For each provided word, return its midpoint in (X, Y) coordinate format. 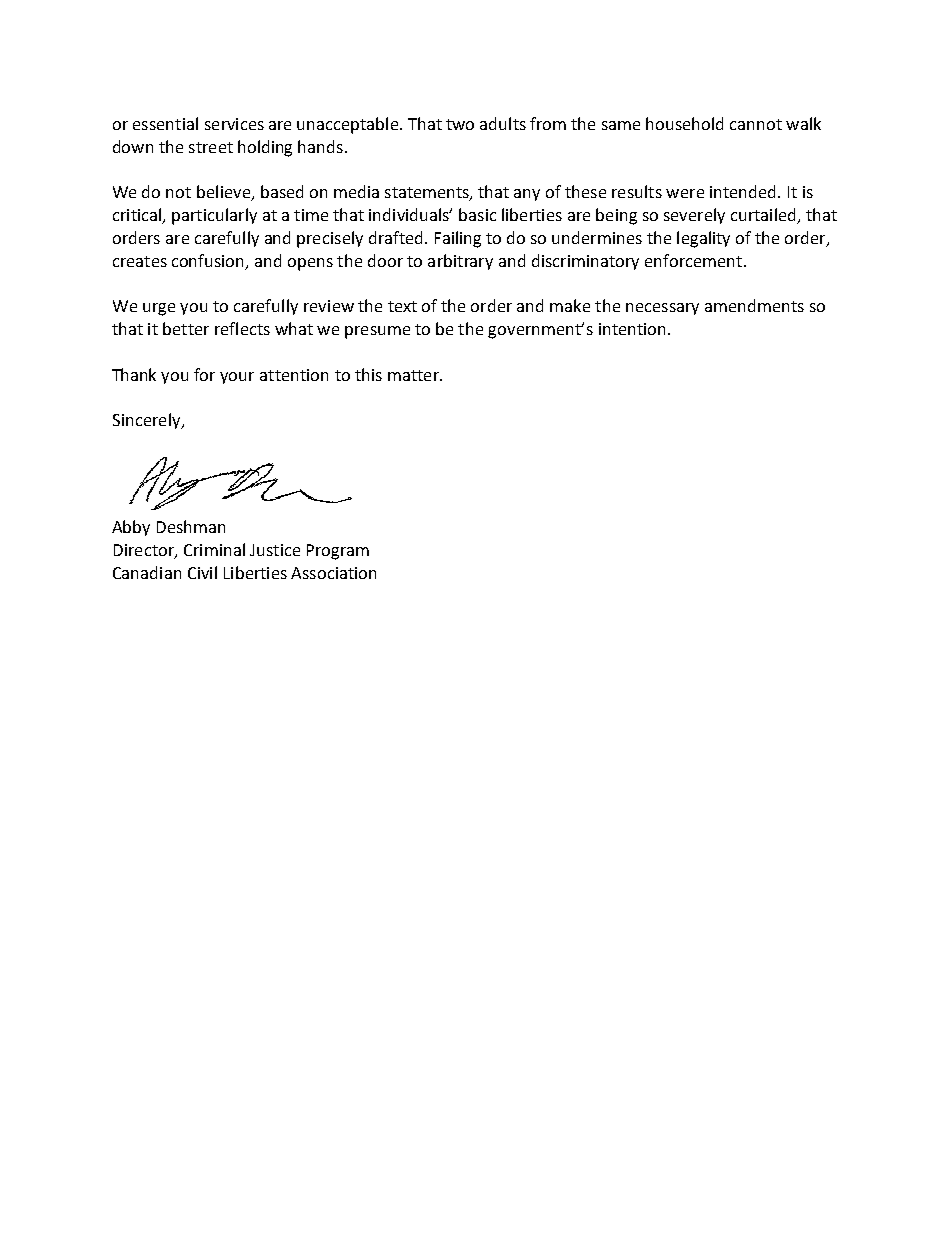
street (211, 147)
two (460, 124)
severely (694, 216)
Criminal (214, 549)
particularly (214, 216)
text (402, 306)
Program (338, 552)
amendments (754, 305)
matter (414, 375)
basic (477, 214)
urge (159, 309)
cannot (756, 124)
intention (632, 329)
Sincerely (148, 421)
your (237, 378)
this (368, 374)
